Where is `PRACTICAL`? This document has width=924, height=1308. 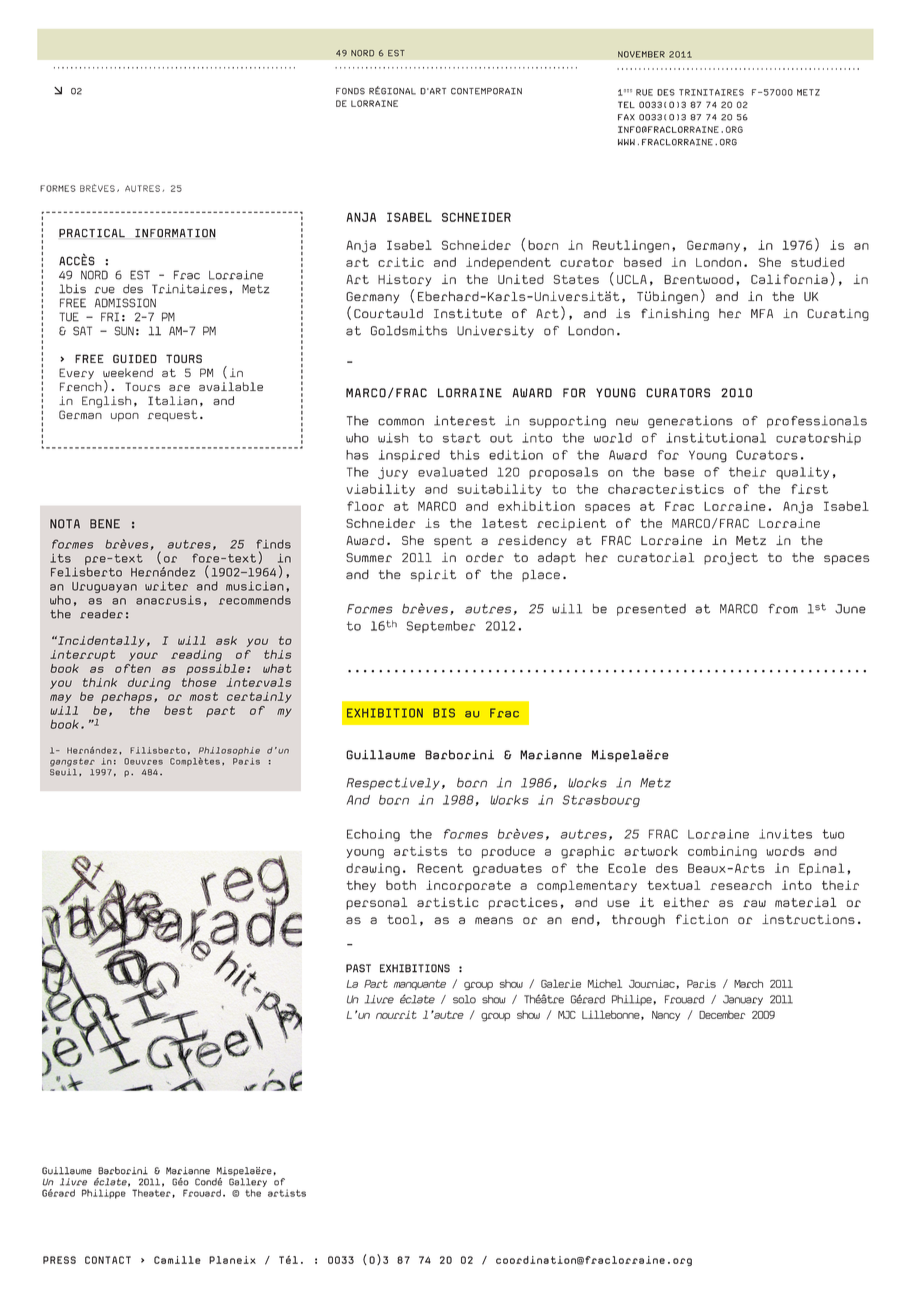
PRACTICAL is located at coordinates (92, 233).
